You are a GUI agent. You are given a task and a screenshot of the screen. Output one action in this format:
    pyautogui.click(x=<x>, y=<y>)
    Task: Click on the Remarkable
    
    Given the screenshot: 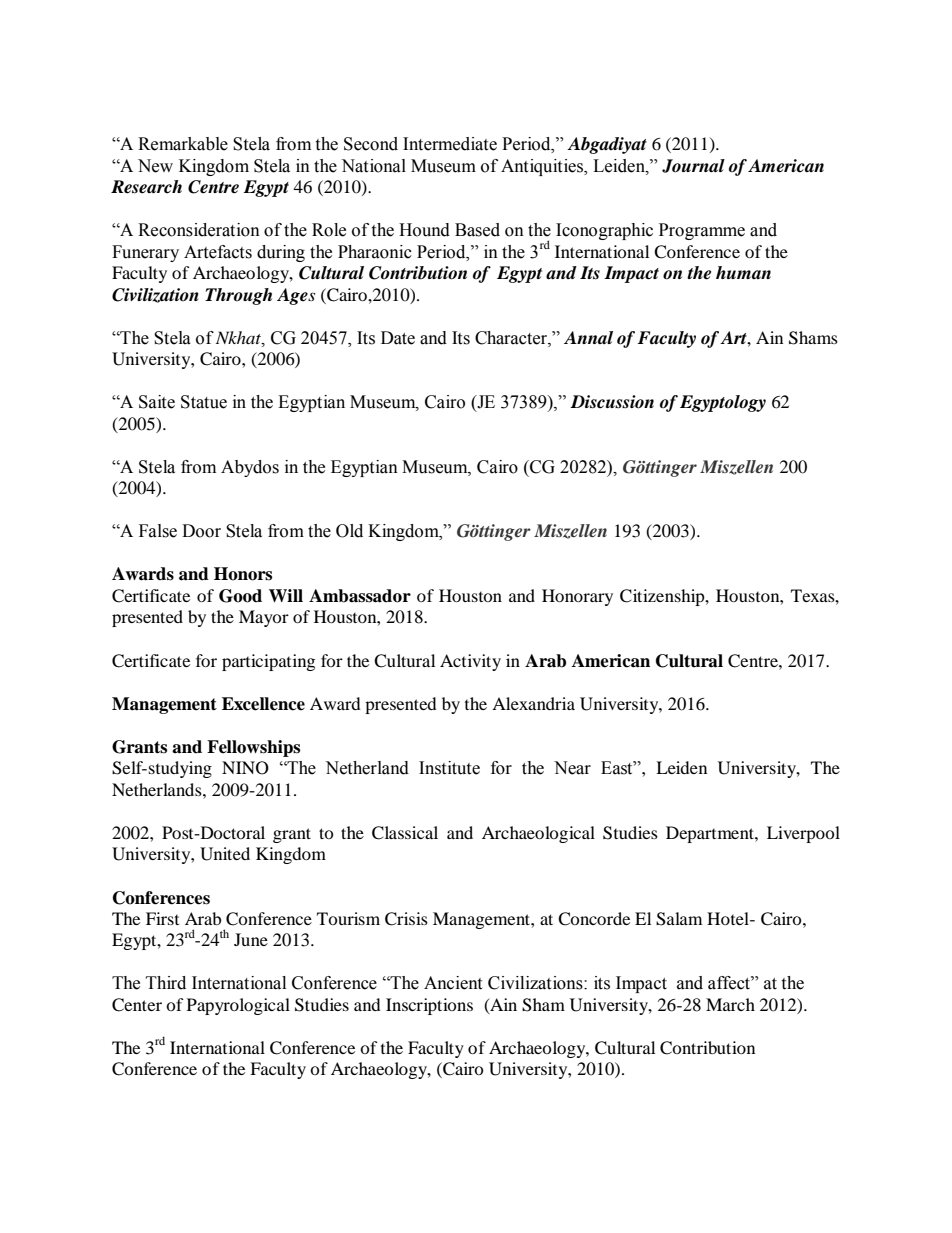 What is the action you would take?
    pyautogui.click(x=183, y=144)
